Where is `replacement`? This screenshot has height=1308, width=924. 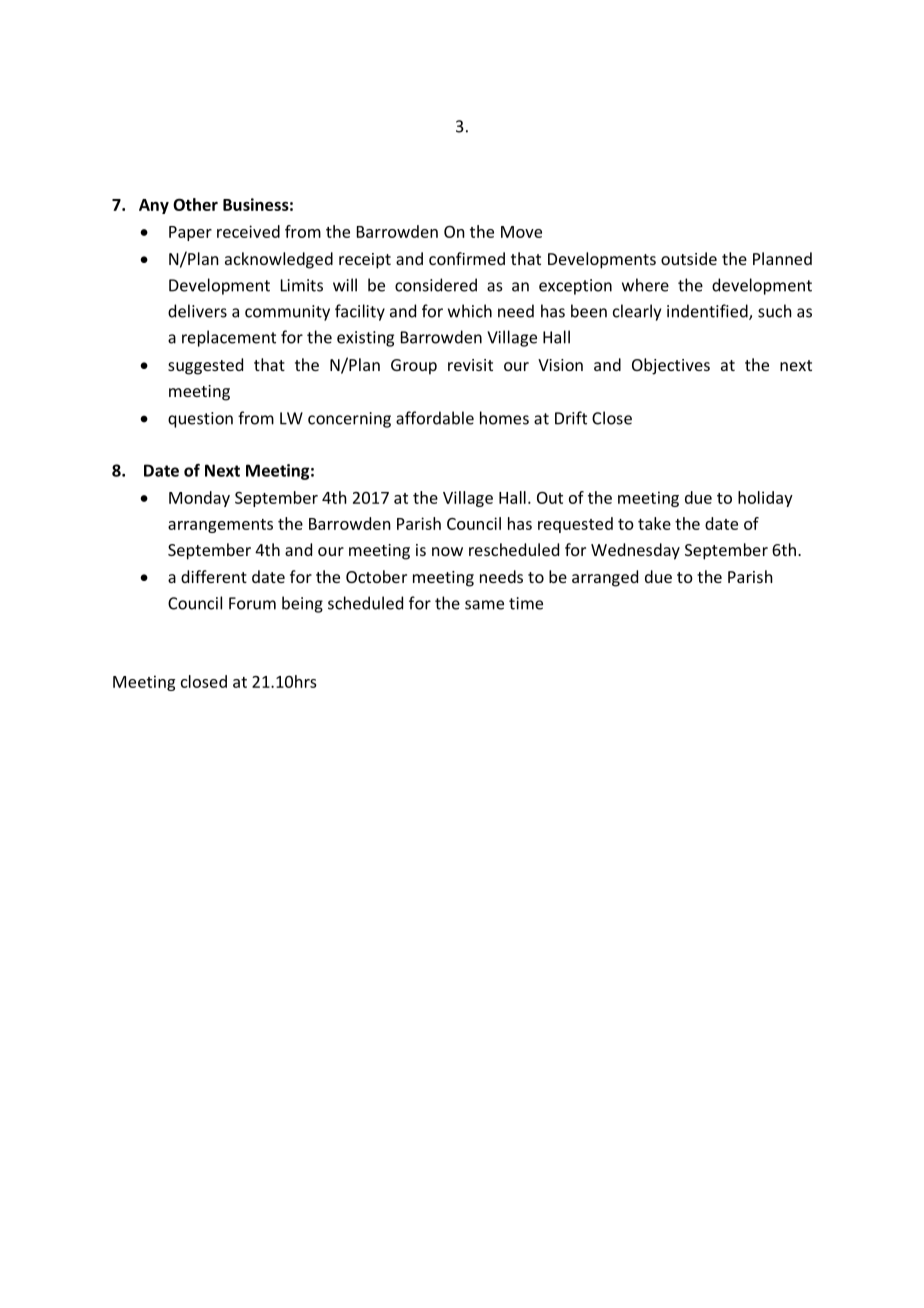
replacement is located at coordinates (229, 338).
